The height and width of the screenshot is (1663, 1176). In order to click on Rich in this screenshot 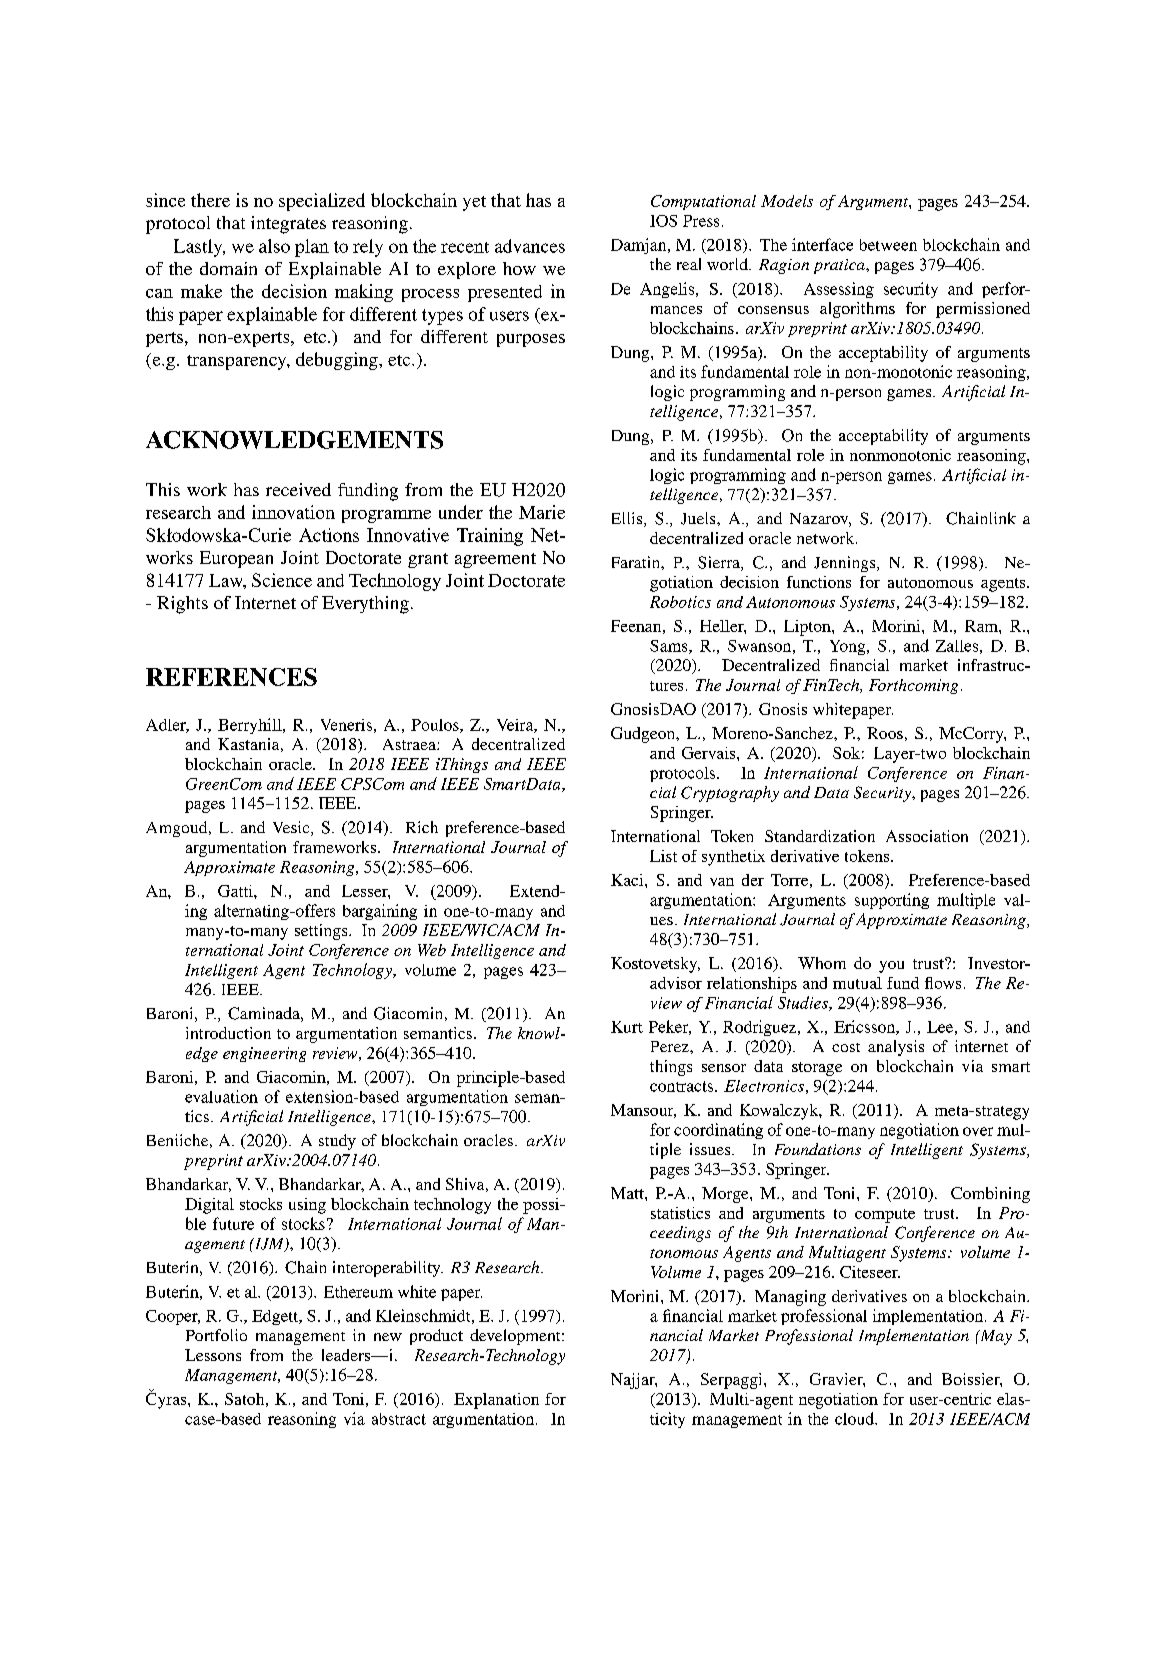, I will do `click(422, 827)`.
